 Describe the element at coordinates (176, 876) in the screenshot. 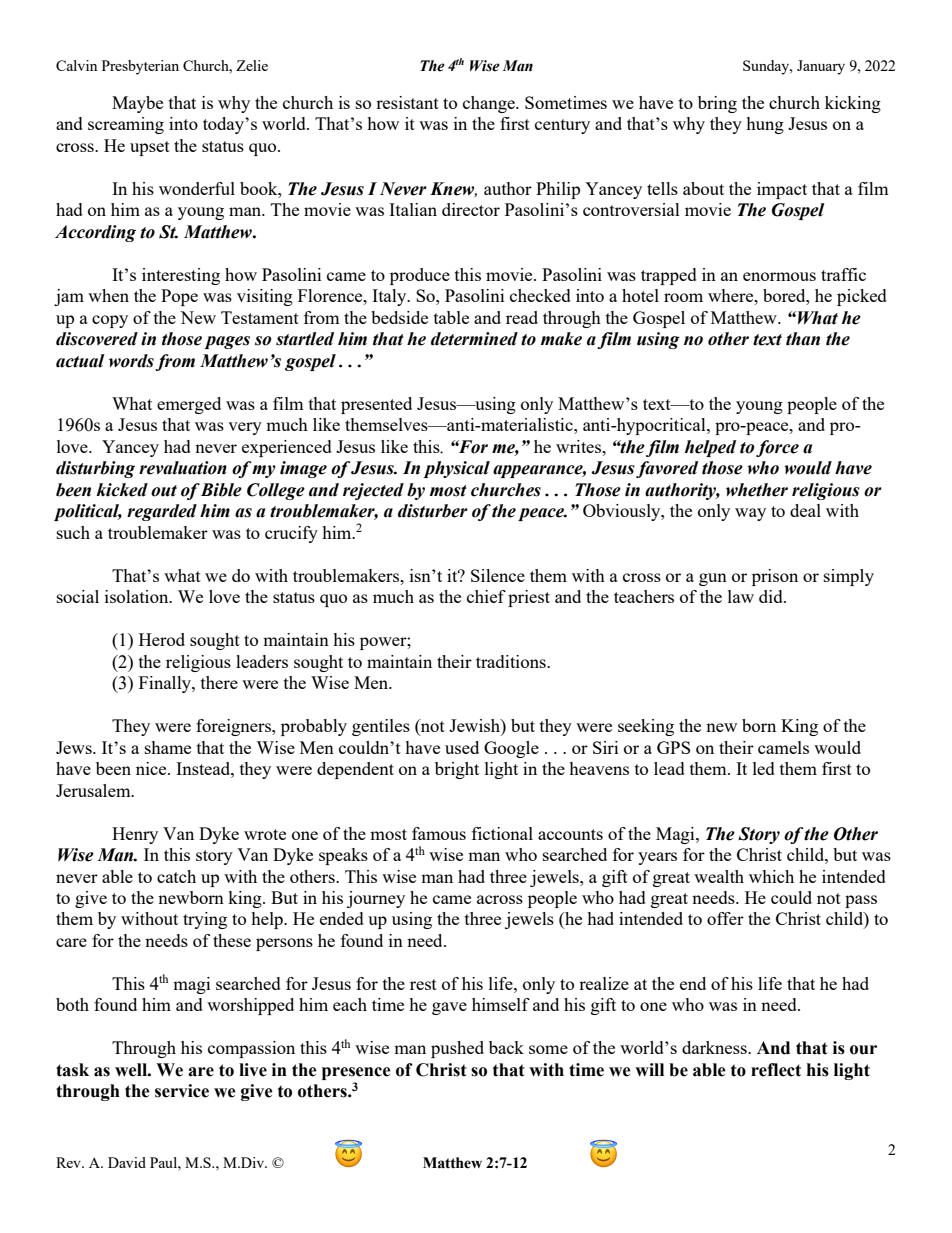

I see `catch` at that location.
